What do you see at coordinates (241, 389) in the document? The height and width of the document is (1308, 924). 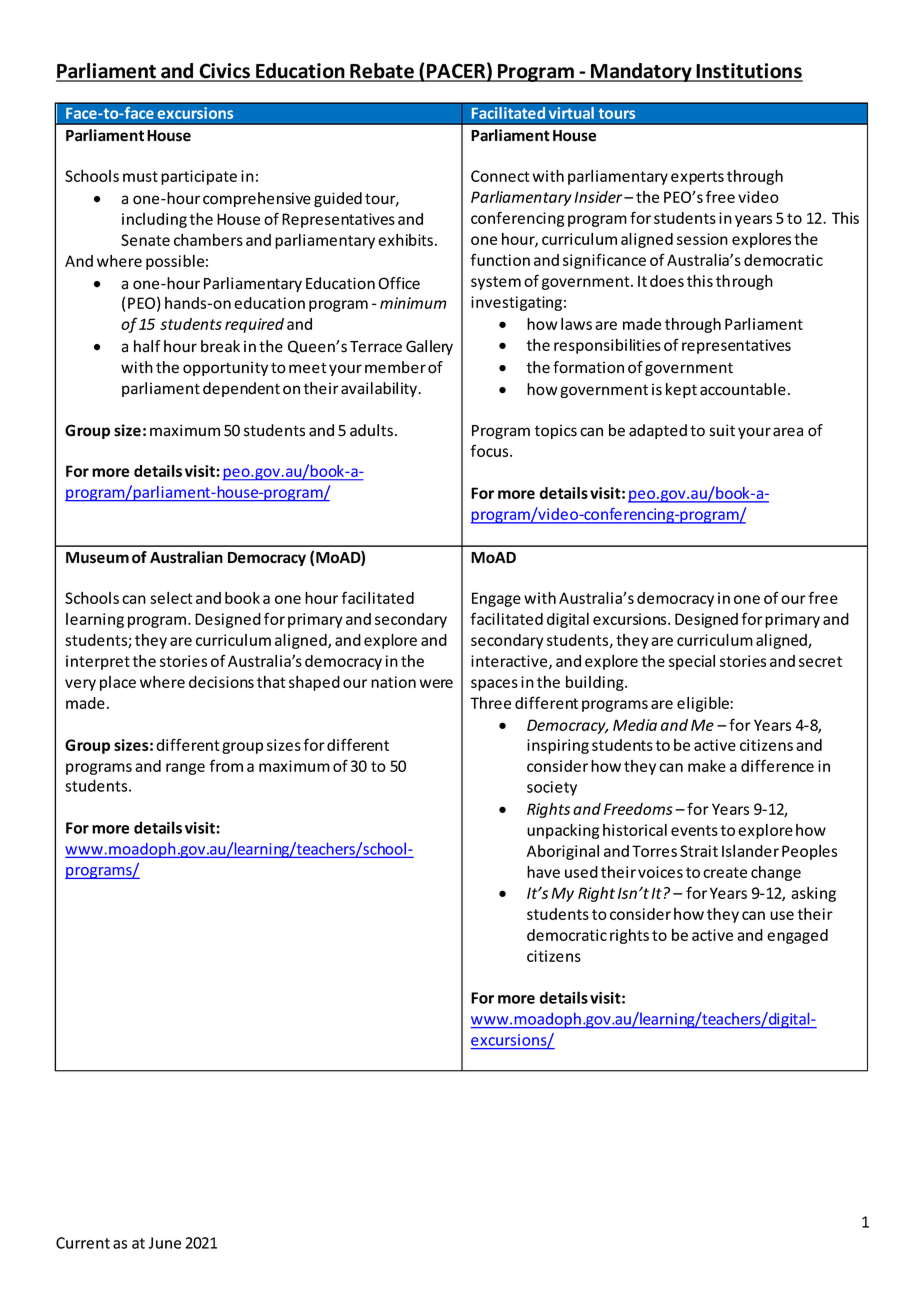 I see `dependent` at bounding box center [241, 389].
